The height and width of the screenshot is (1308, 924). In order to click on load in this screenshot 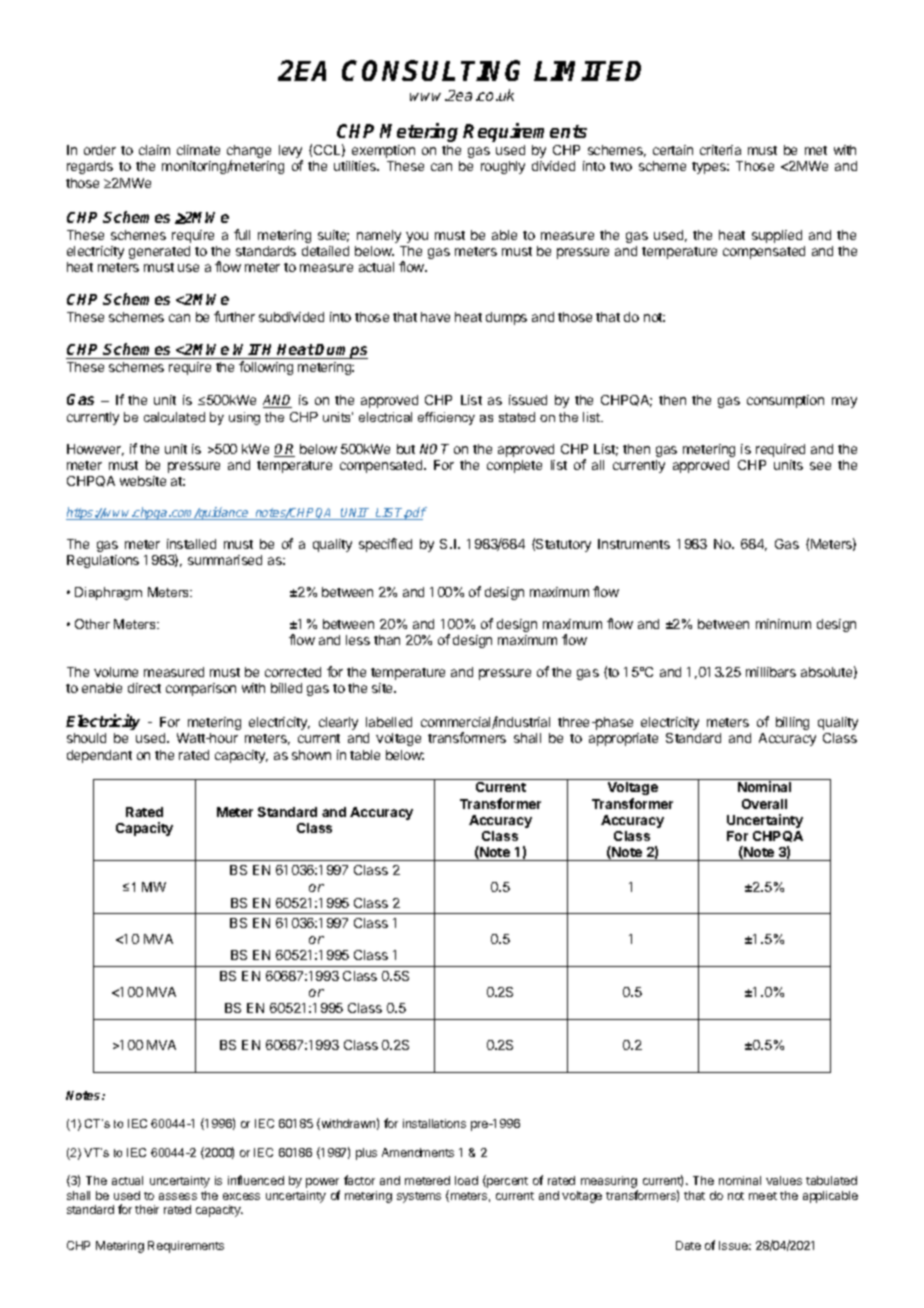, I will do `click(466, 1180)`.
